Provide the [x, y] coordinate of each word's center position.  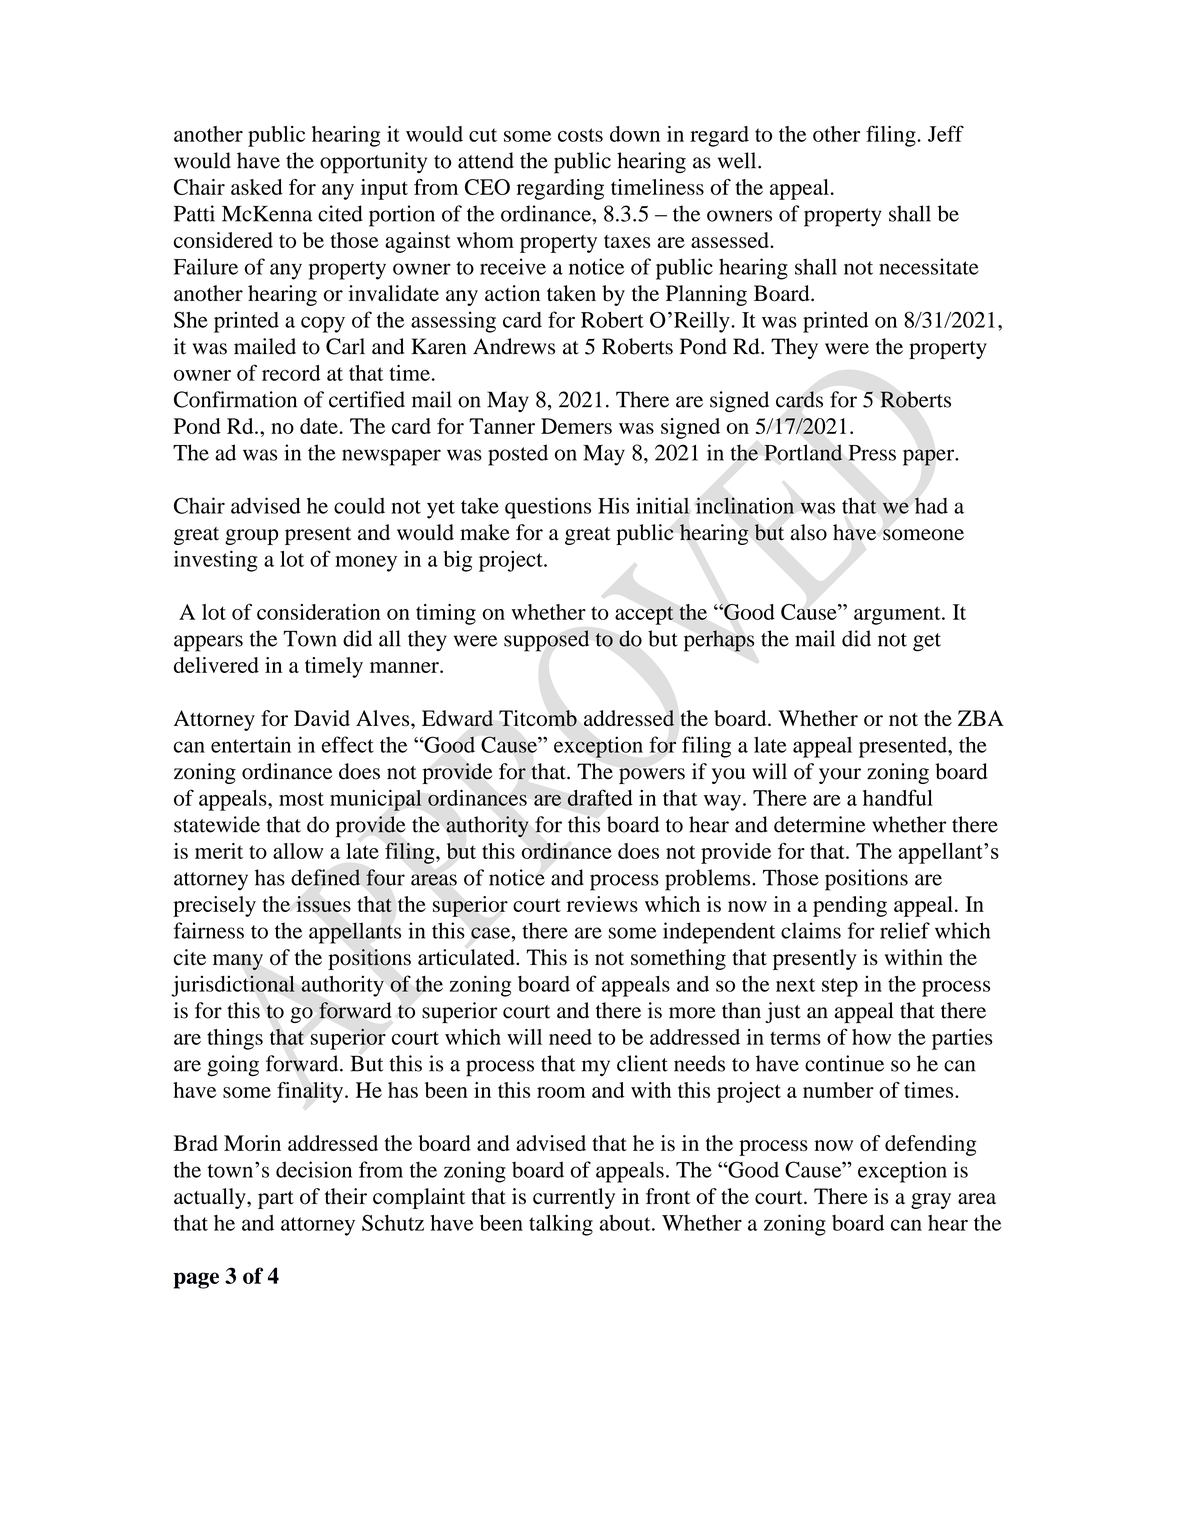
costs [580, 135]
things [235, 1039]
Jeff [946, 133]
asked [257, 187]
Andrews [514, 346]
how [871, 1037]
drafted [600, 797]
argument [898, 615]
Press [872, 453]
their [346, 1196]
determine [820, 824]
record [291, 373]
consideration [319, 612]
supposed [546, 641]
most [301, 799]
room [561, 1092]
